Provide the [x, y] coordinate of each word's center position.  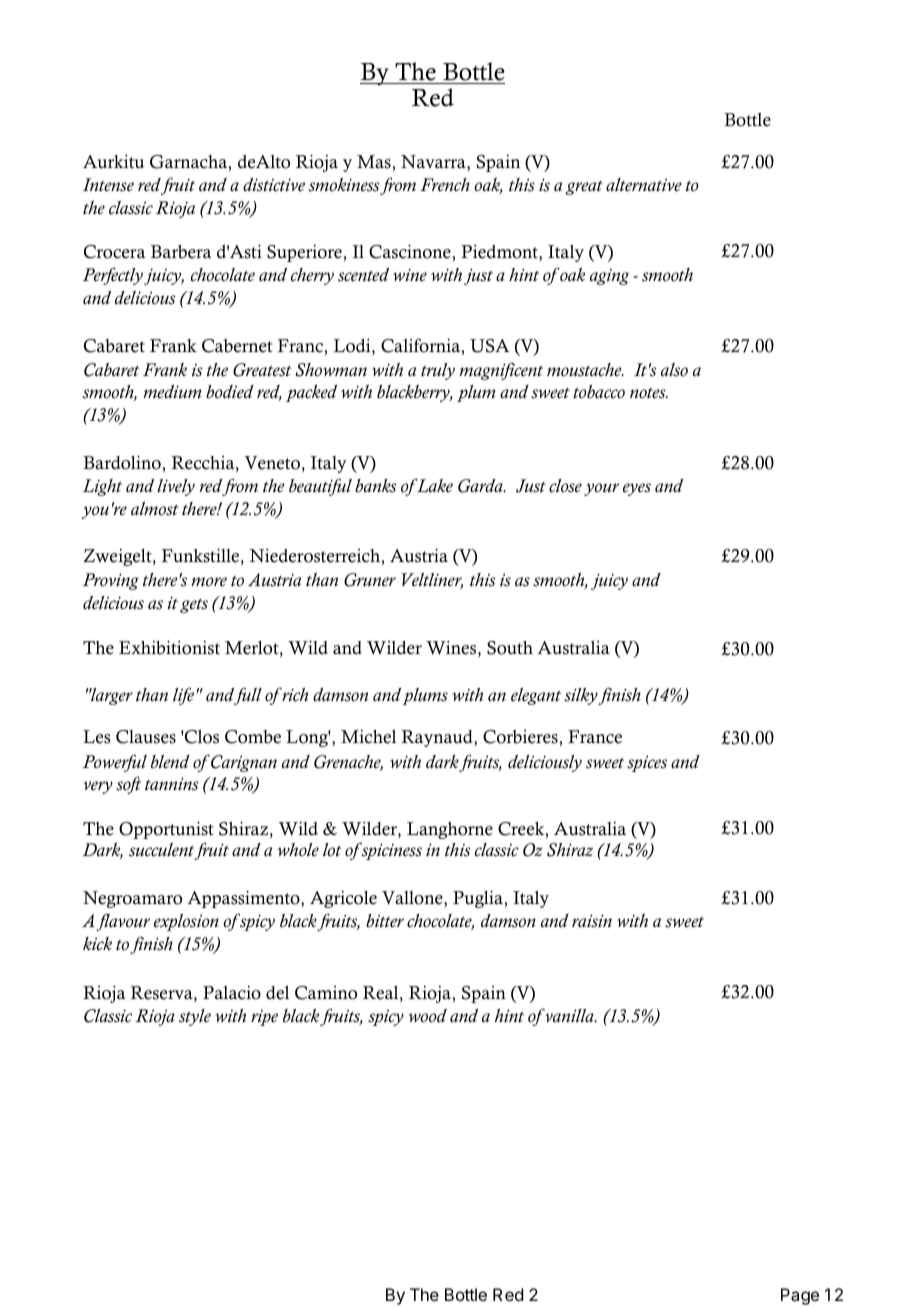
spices [647, 763]
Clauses [146, 737]
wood [427, 1016]
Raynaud [438, 738]
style [195, 1017]
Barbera [181, 252]
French [445, 185]
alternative [644, 185]
